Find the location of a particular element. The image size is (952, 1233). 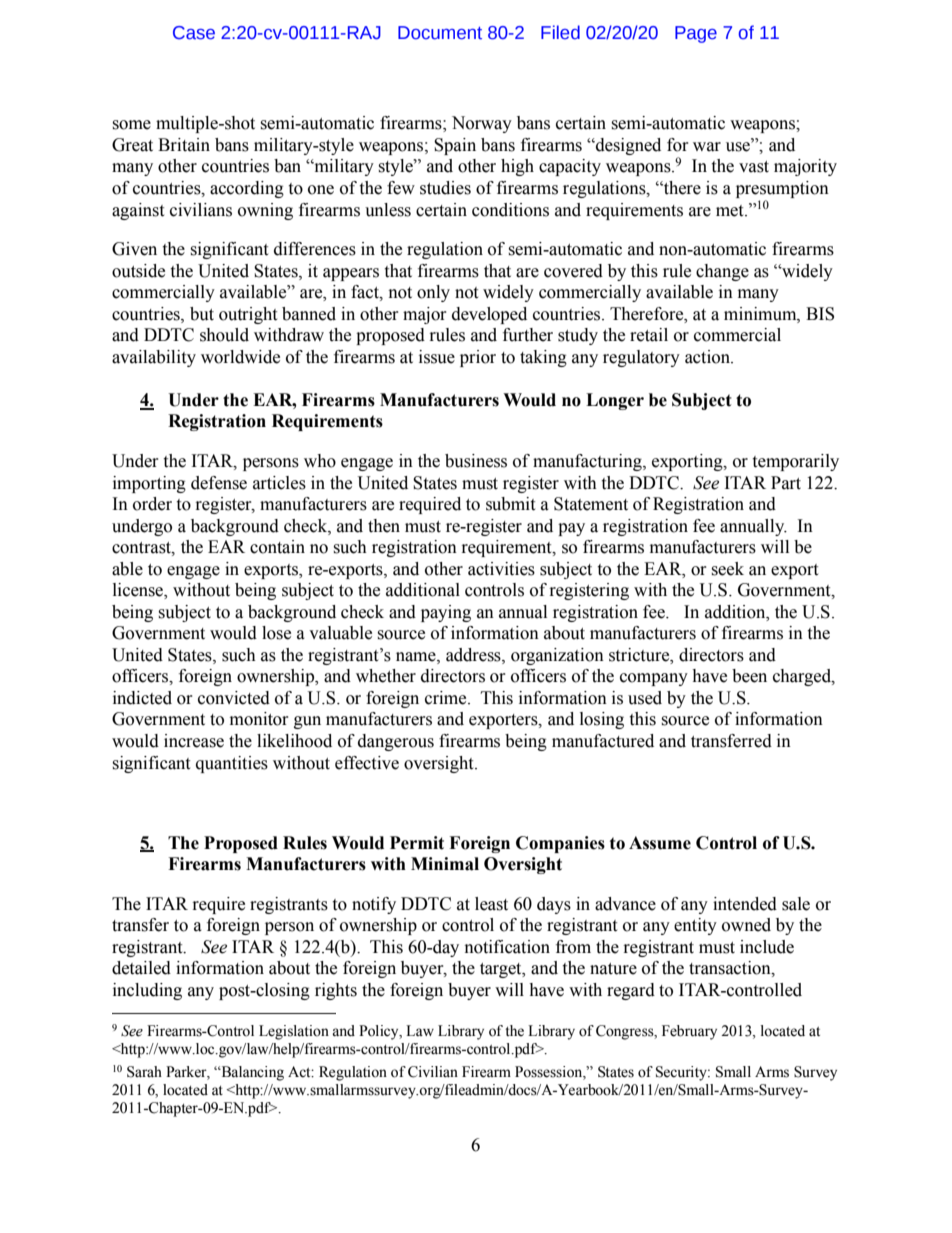

address is located at coordinates (474, 655).
